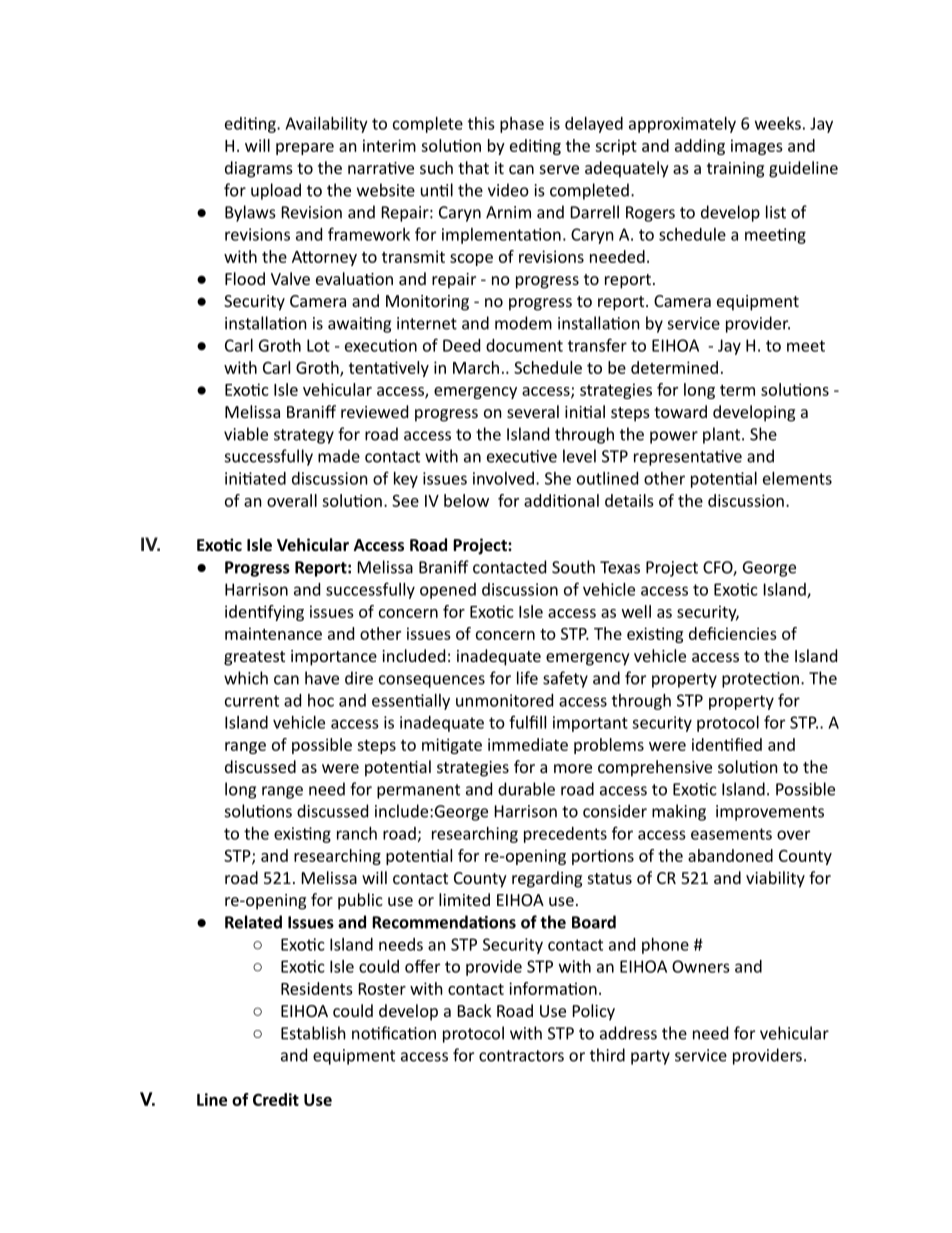 This document has height=1233, width=952. Describe the element at coordinates (521, 1056) in the document. I see `contractors` at that location.
